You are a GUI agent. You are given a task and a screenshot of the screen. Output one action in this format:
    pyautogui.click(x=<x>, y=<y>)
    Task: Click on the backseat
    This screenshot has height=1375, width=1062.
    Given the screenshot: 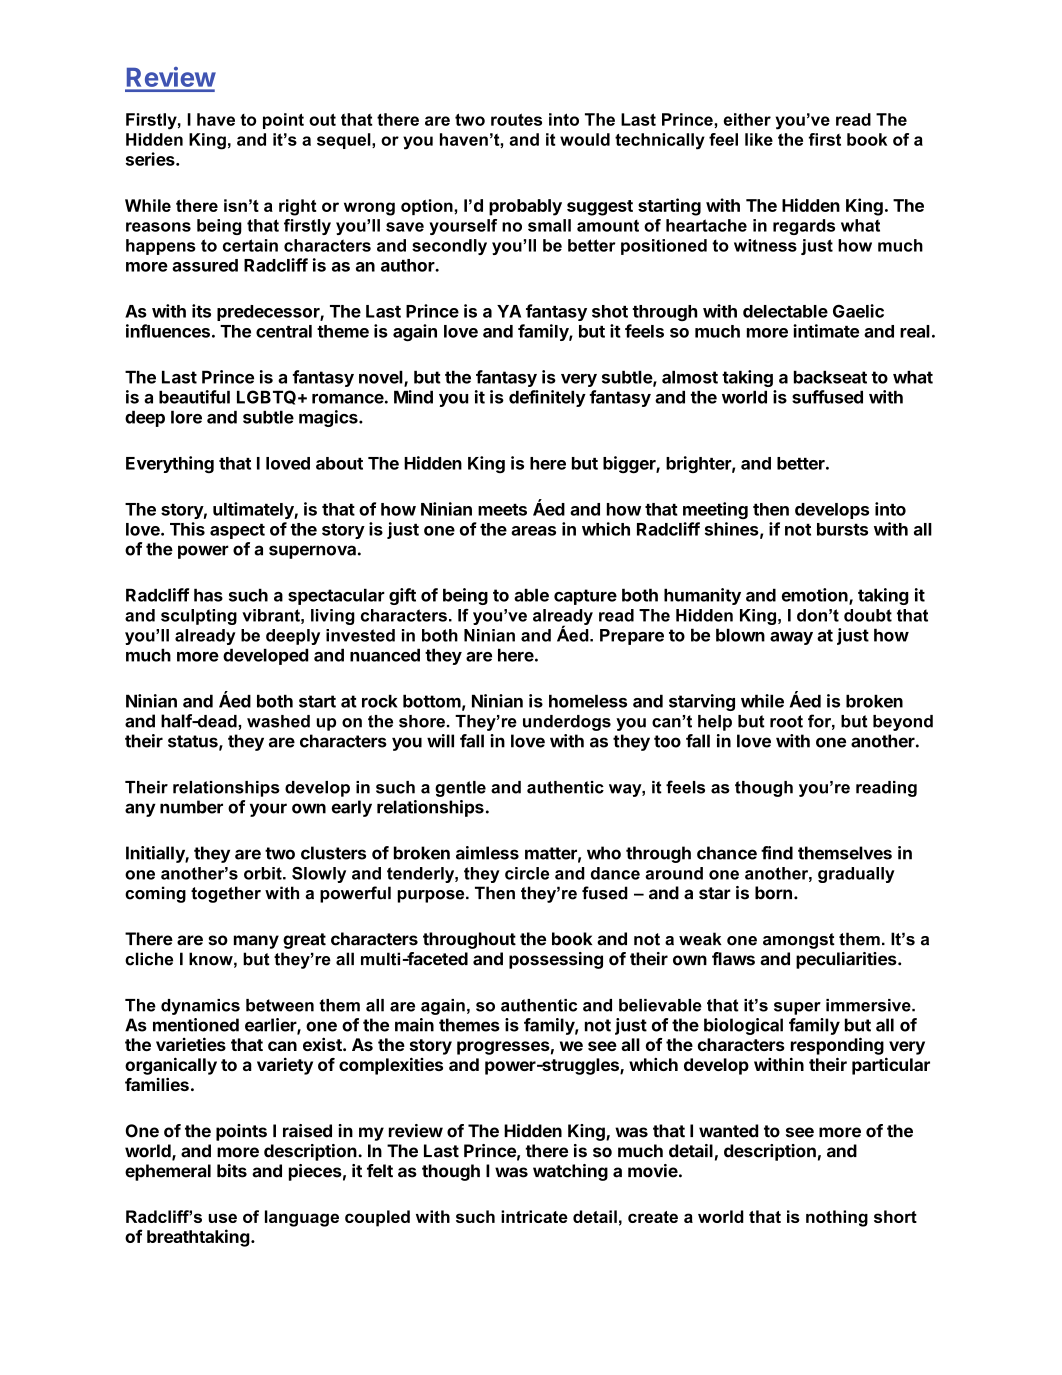 What is the action you would take?
    pyautogui.click(x=830, y=377)
